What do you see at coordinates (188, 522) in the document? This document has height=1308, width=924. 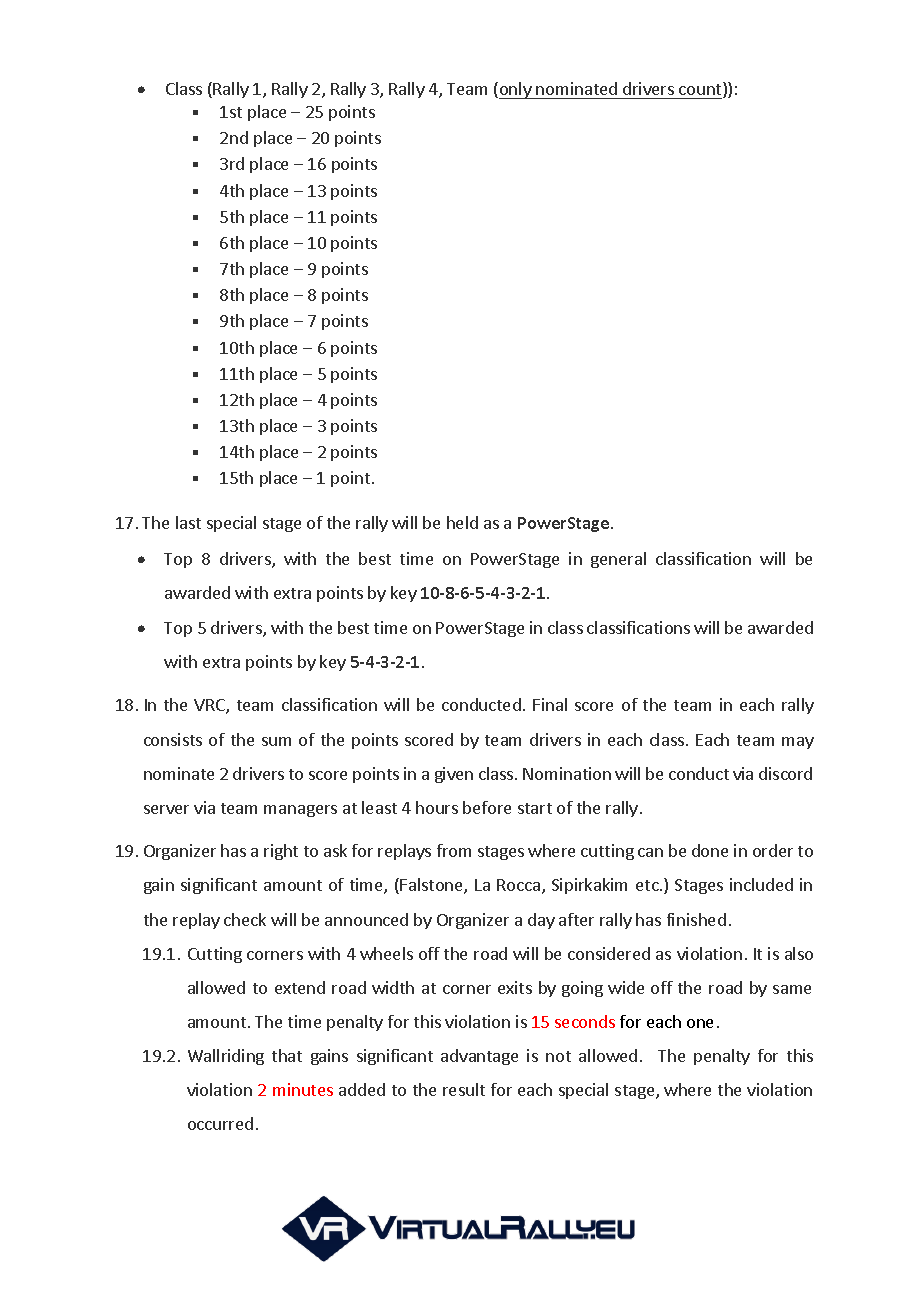 I see `last` at bounding box center [188, 522].
